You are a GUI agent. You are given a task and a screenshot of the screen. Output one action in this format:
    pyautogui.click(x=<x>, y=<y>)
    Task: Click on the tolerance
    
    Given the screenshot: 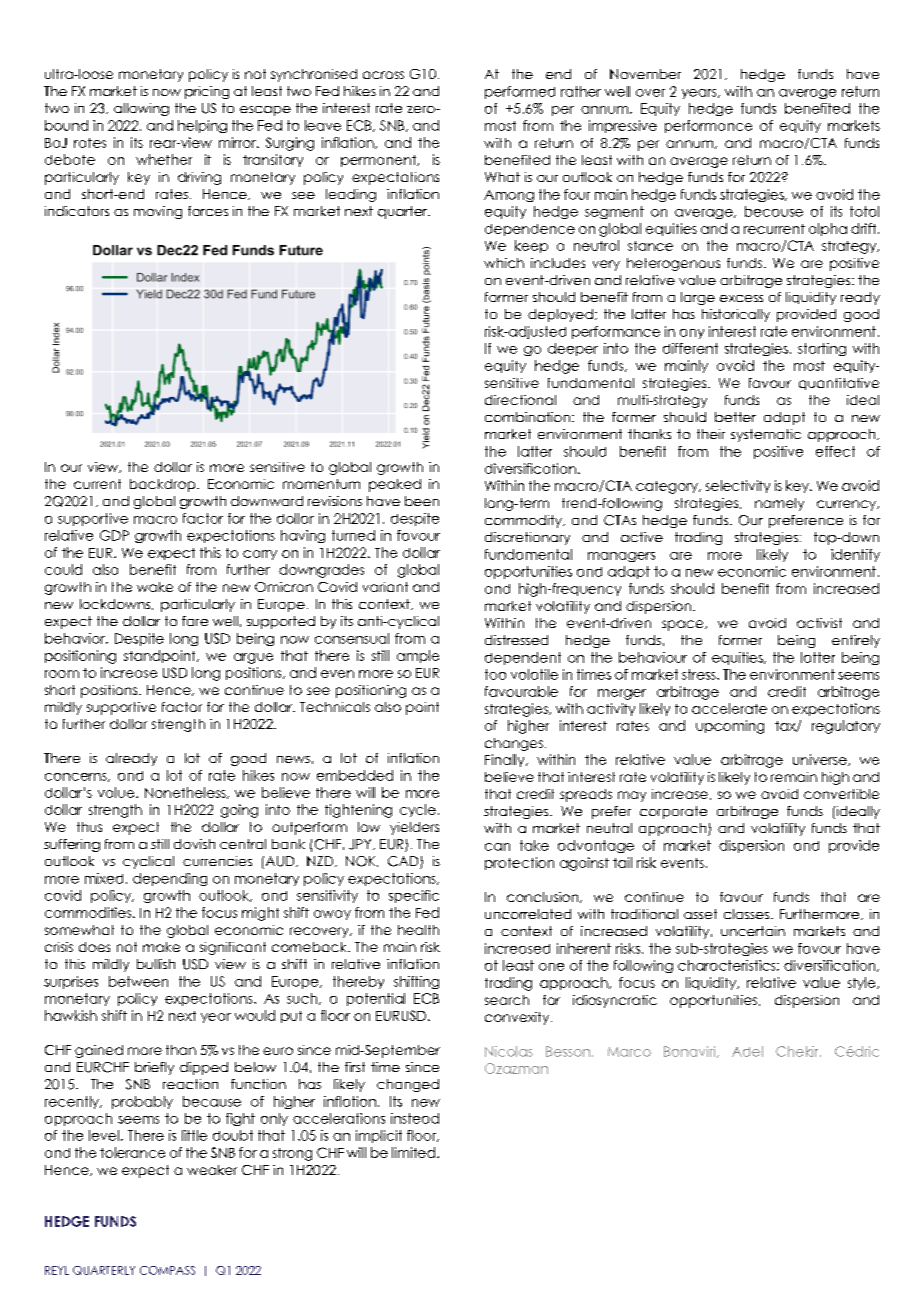 What is the action you would take?
    pyautogui.click(x=132, y=1152)
